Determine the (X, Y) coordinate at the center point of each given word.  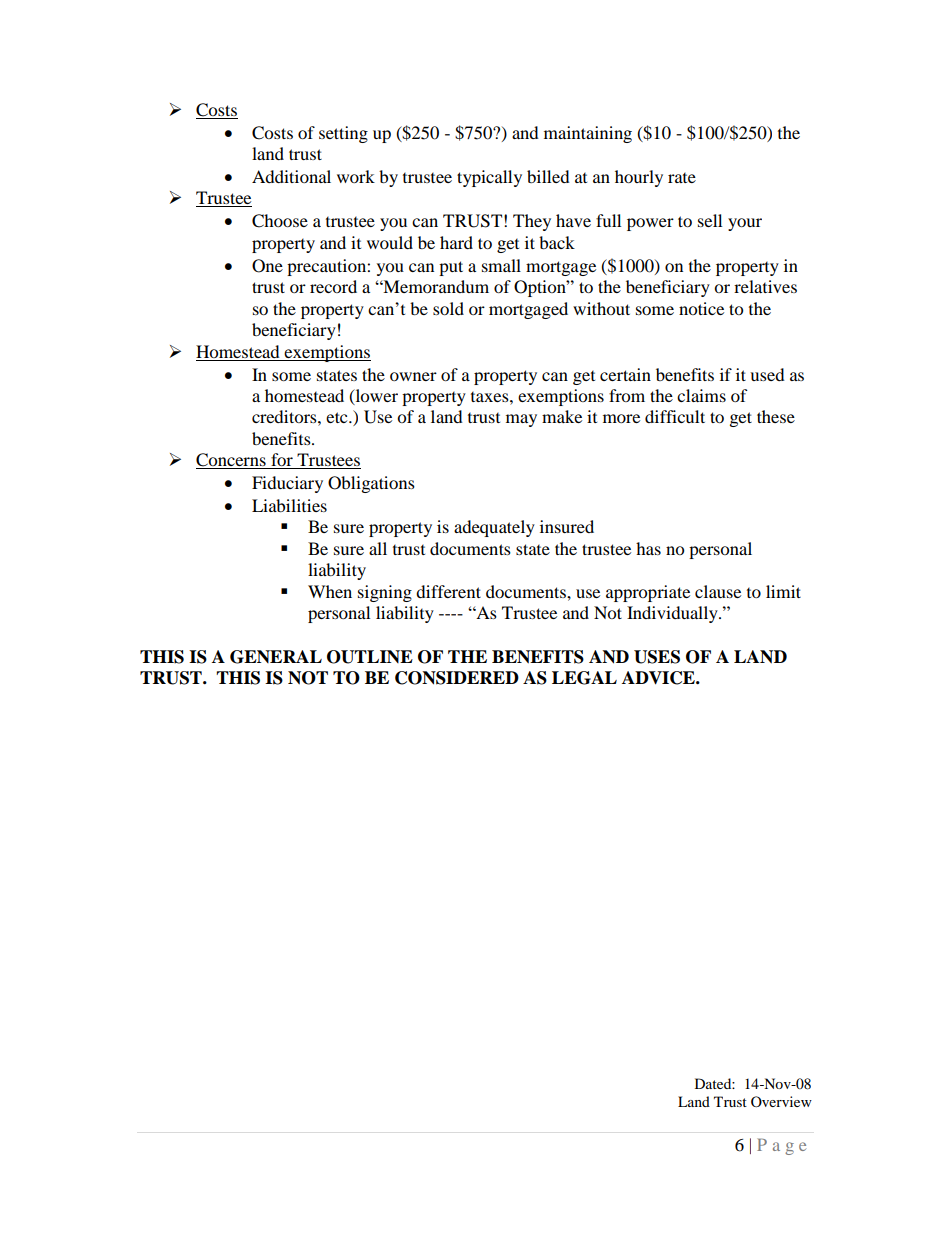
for (282, 461)
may (521, 420)
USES (657, 657)
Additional (291, 176)
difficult (675, 416)
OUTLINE (370, 657)
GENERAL (276, 657)
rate (682, 178)
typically (489, 178)
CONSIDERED (457, 678)
